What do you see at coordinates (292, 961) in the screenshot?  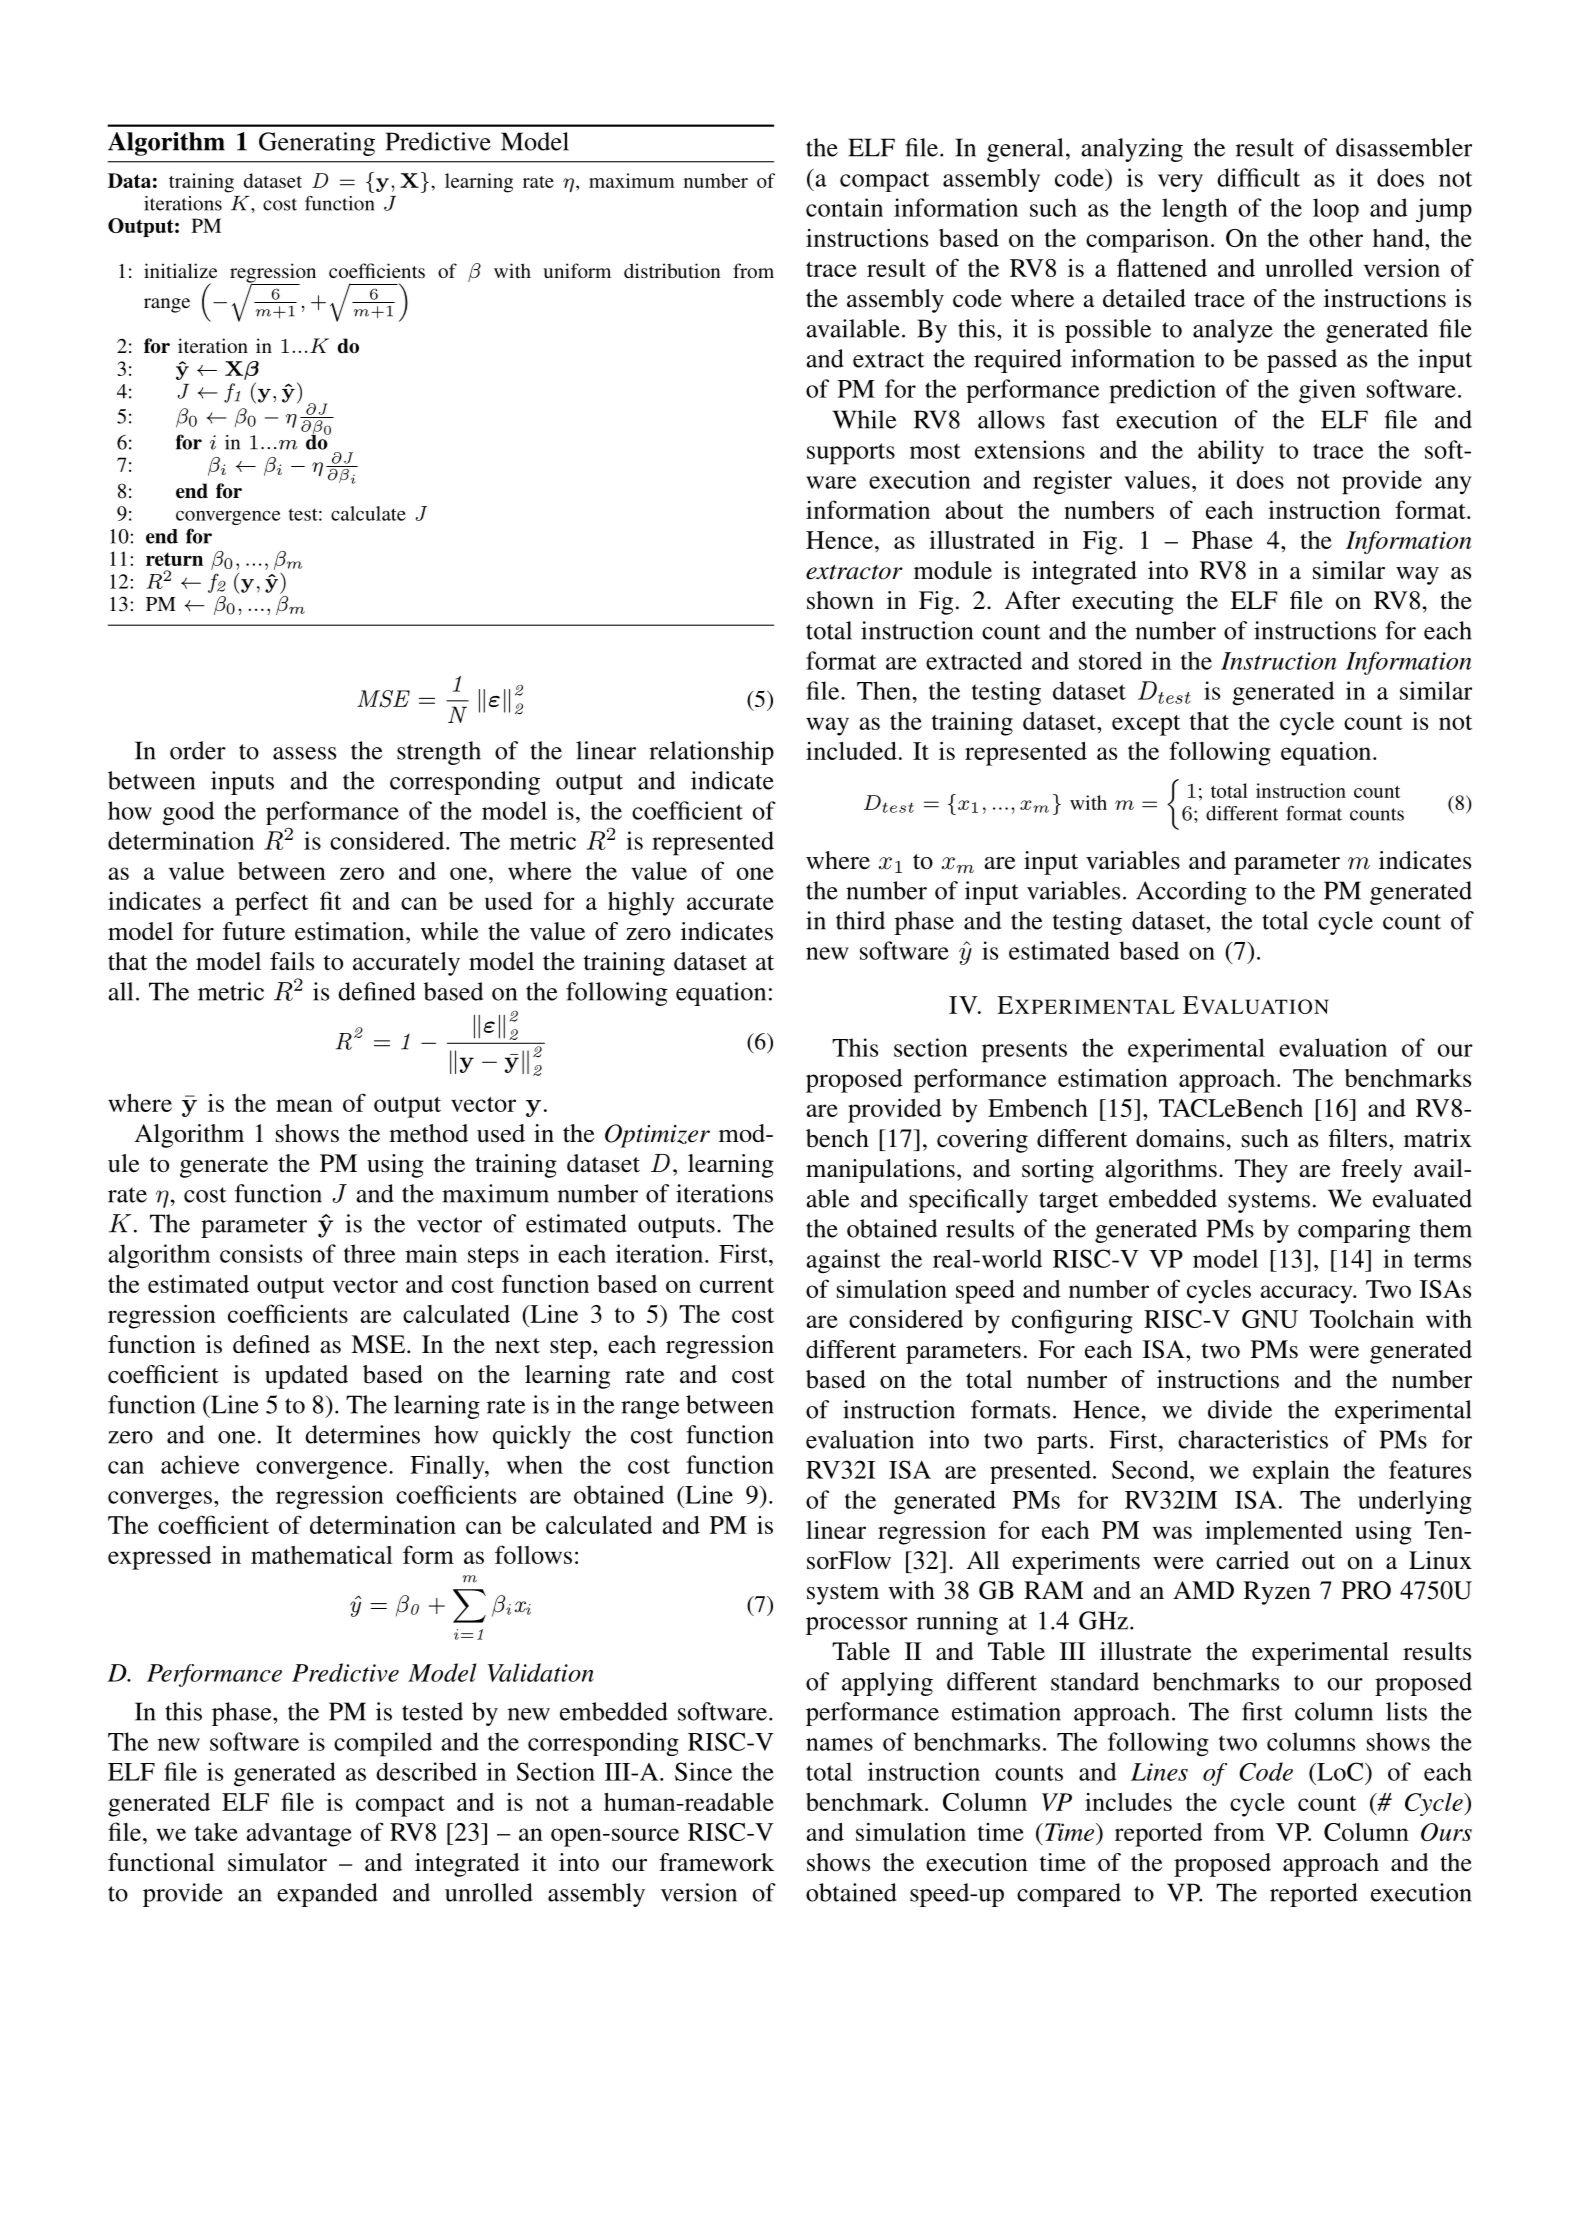 I see `fails` at bounding box center [292, 961].
